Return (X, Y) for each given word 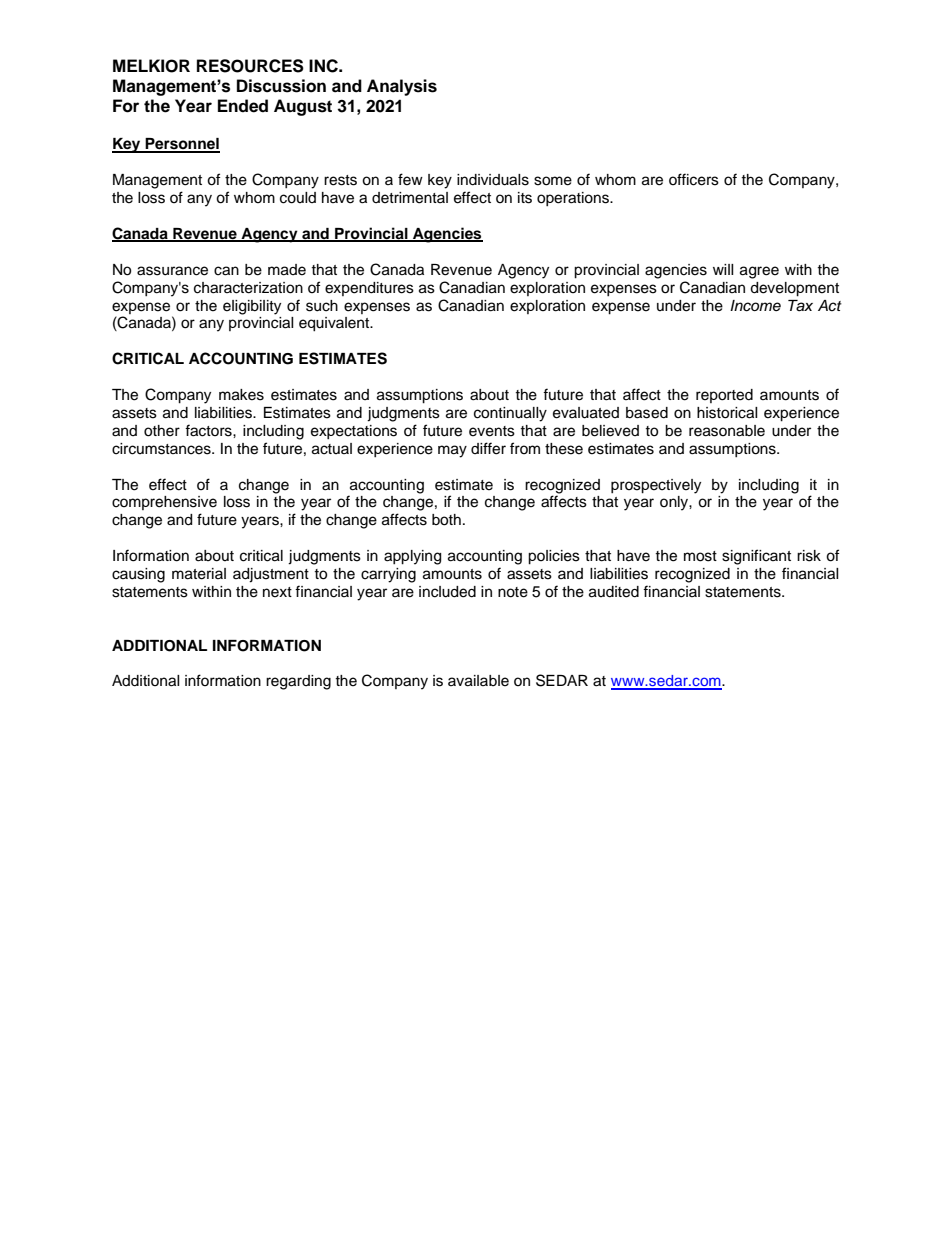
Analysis (402, 87)
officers (694, 179)
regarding (298, 682)
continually (510, 414)
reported (724, 396)
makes (241, 395)
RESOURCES (250, 66)
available (478, 681)
